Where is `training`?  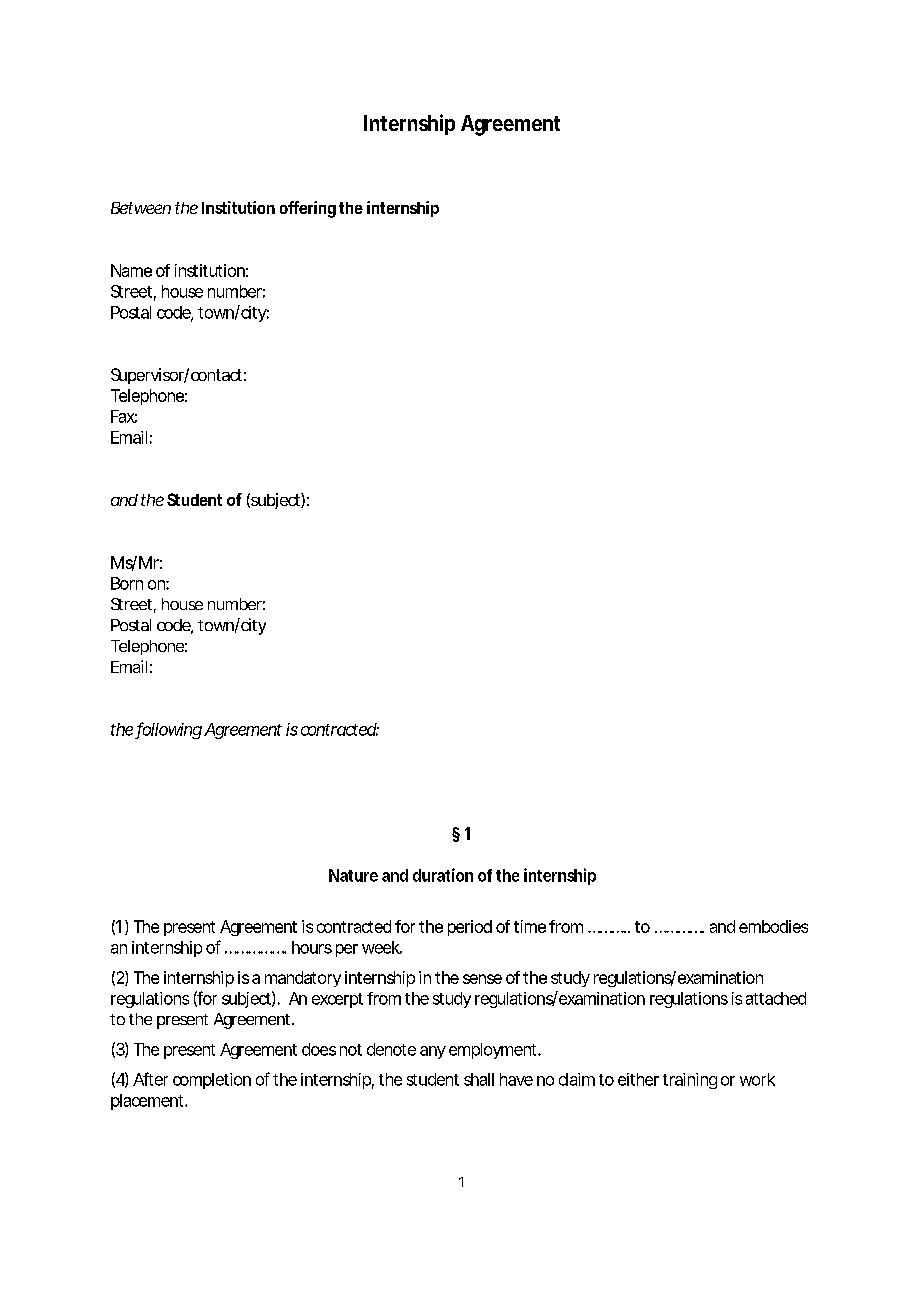 training is located at coordinates (690, 1081).
